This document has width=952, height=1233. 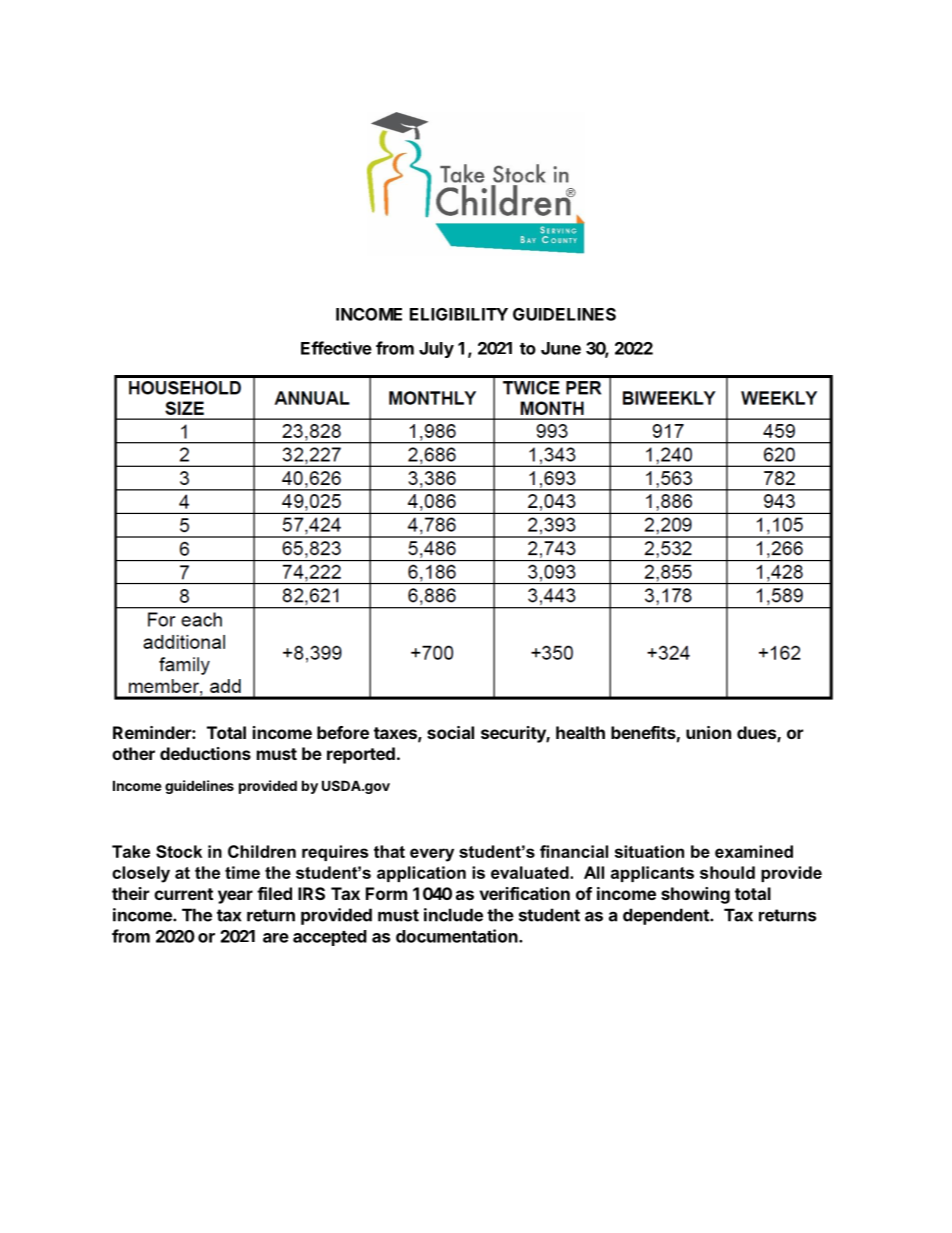 I want to click on Effective, so click(x=336, y=348).
